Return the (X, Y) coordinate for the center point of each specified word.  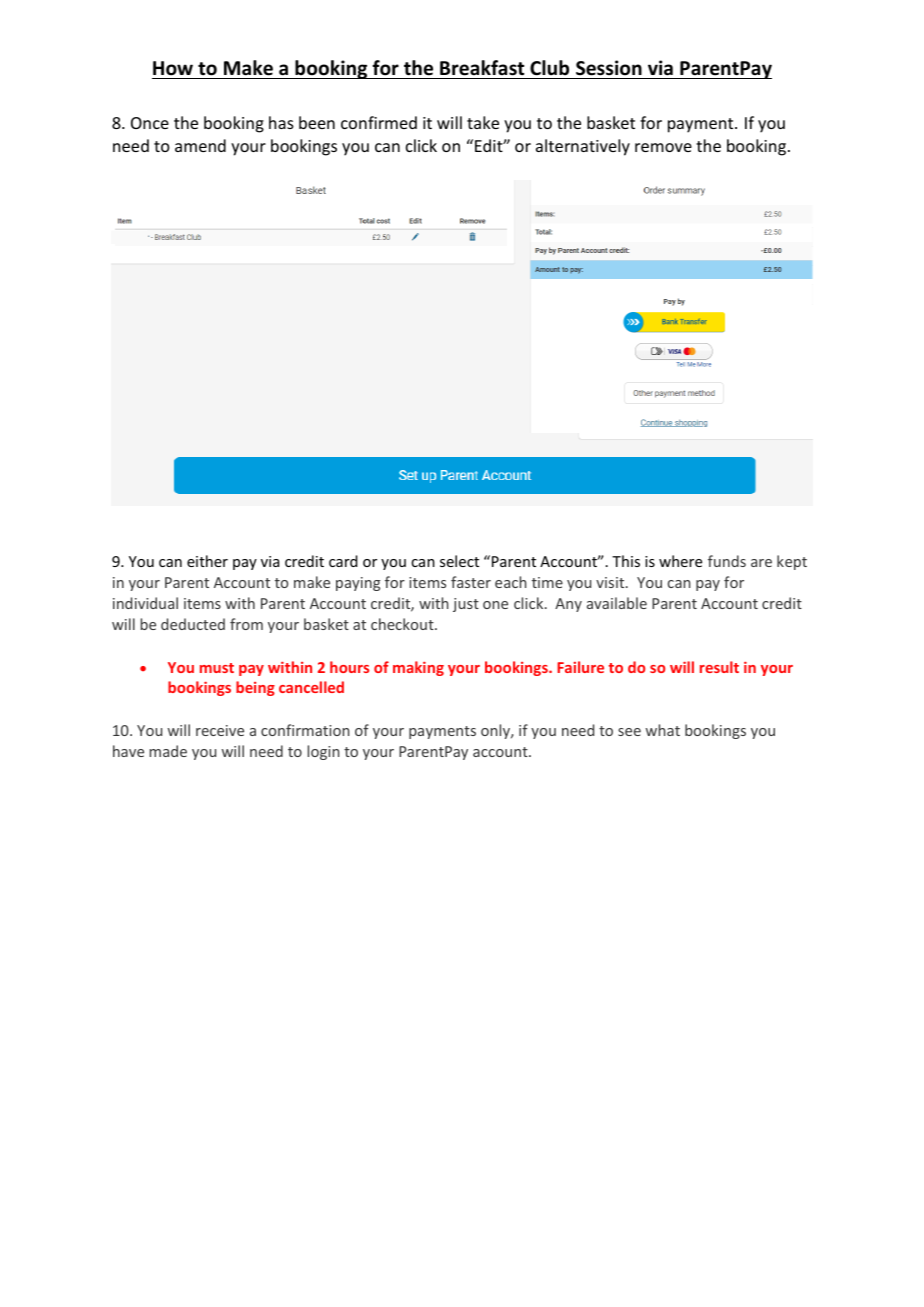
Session (609, 68)
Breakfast (482, 68)
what (663, 730)
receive (220, 730)
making (418, 668)
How (173, 68)
